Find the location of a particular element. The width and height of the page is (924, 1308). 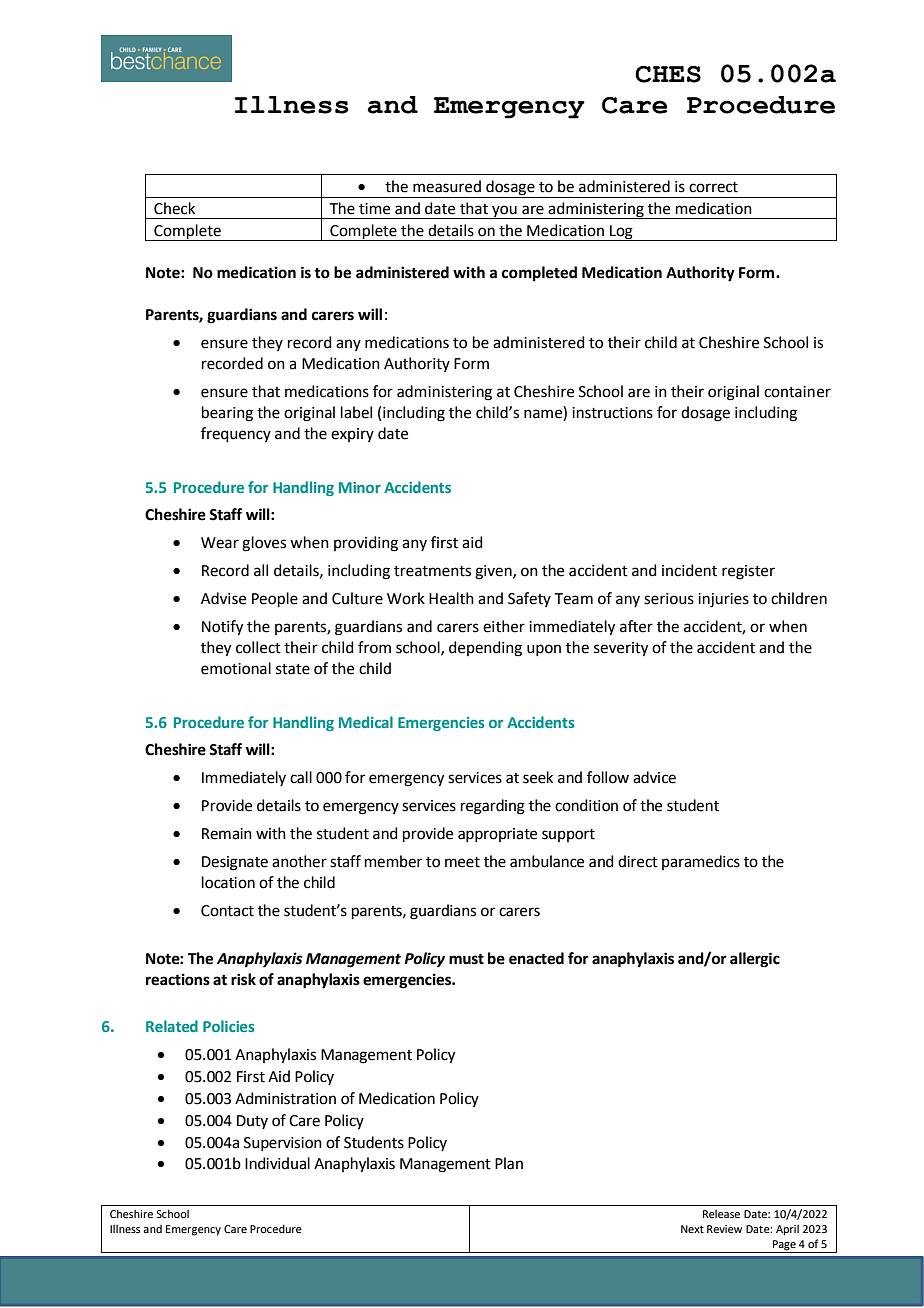

correct is located at coordinates (713, 187).
